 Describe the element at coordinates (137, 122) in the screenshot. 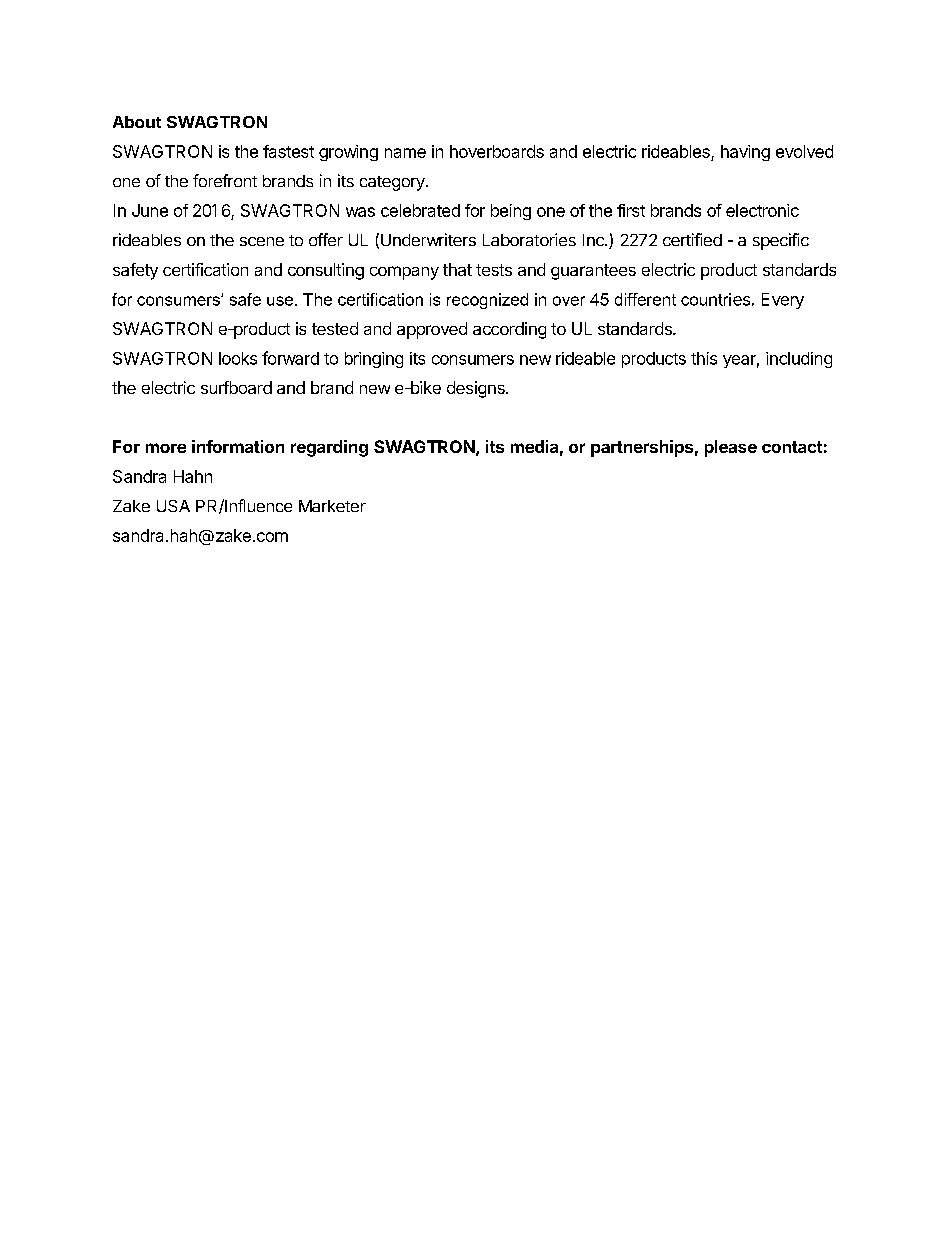

I see `About` at that location.
